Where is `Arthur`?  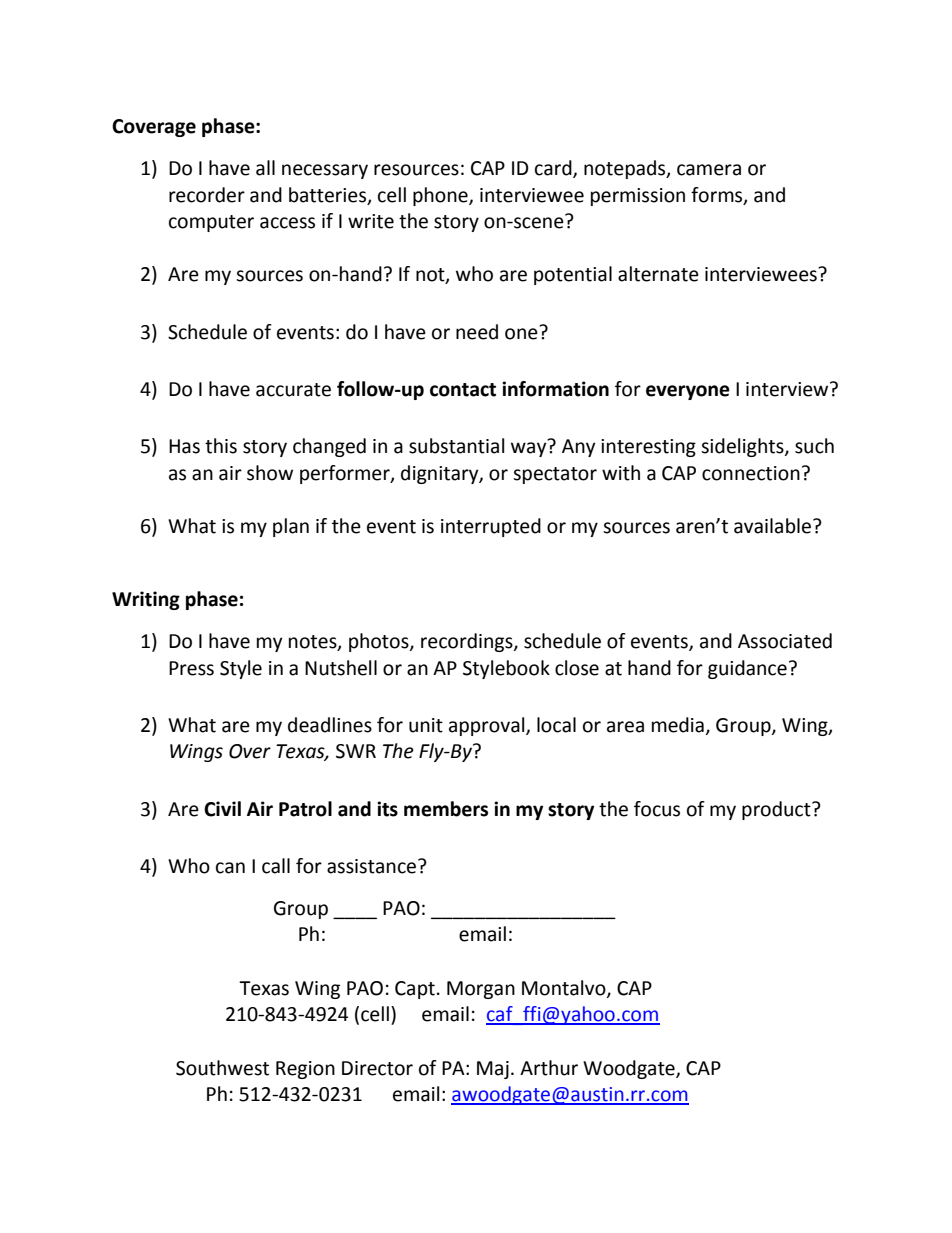 Arthur is located at coordinates (549, 1068).
